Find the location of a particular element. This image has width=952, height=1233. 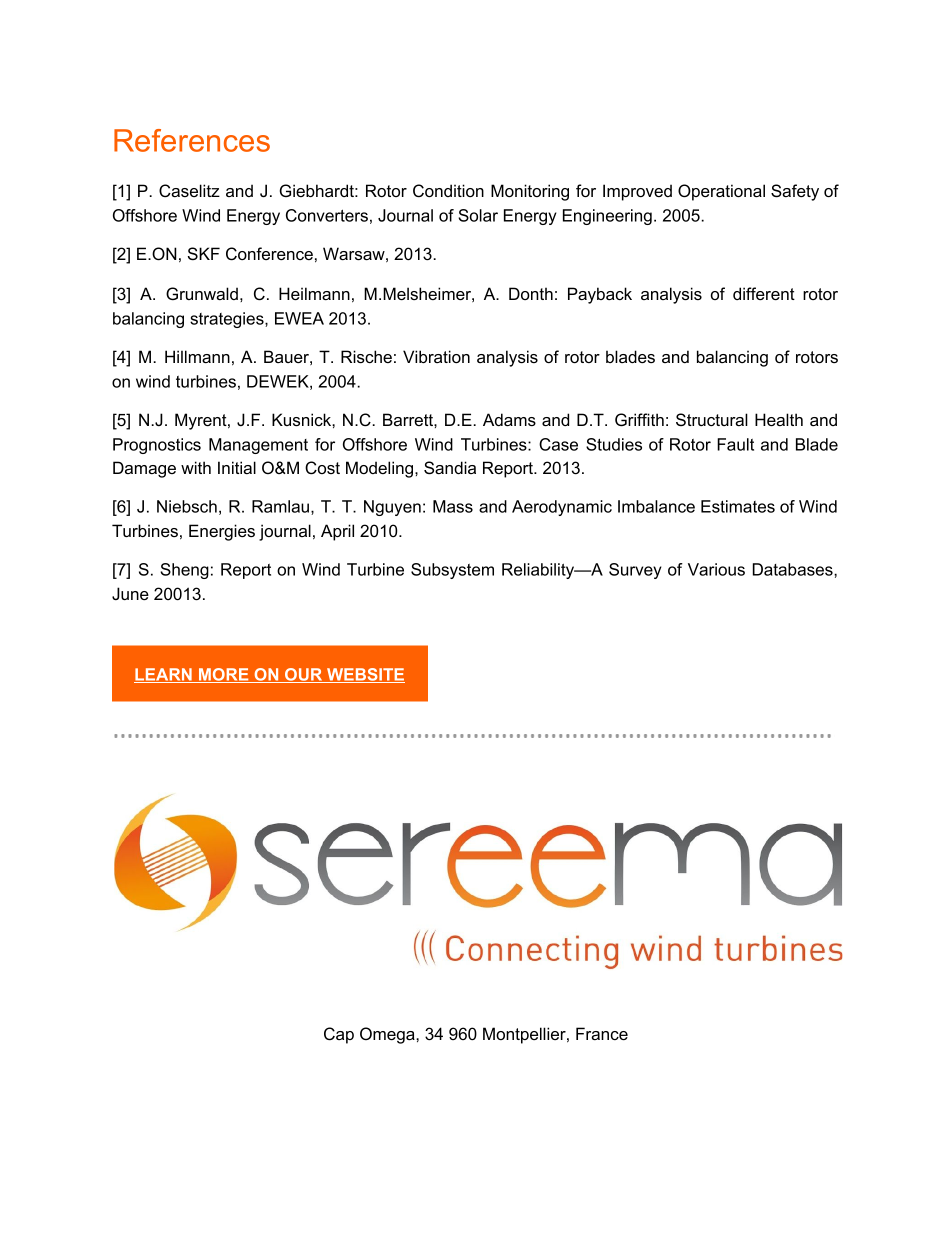

WEBSITE is located at coordinates (365, 675).
